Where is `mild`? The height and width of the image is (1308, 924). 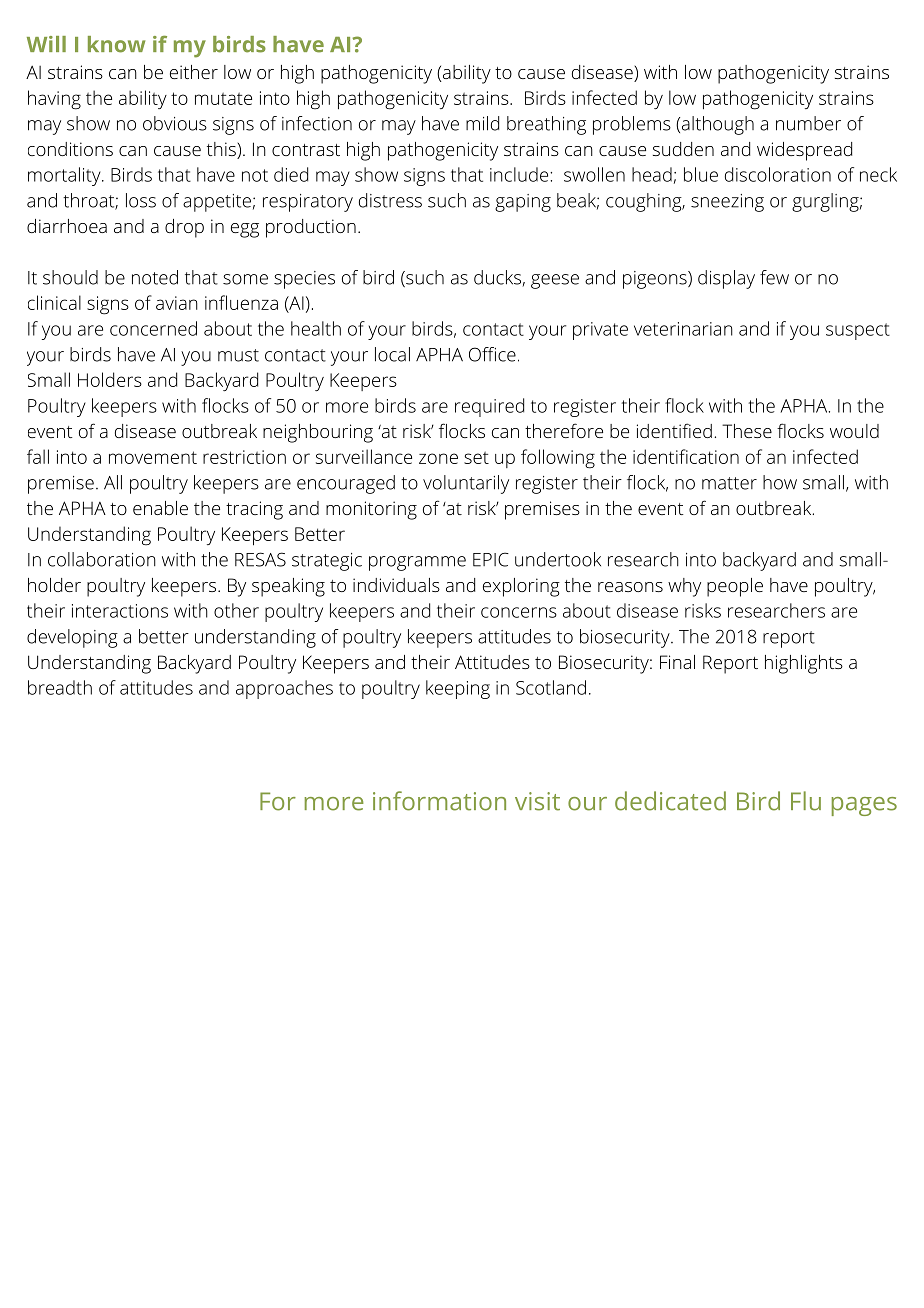
mild is located at coordinates (482, 123).
